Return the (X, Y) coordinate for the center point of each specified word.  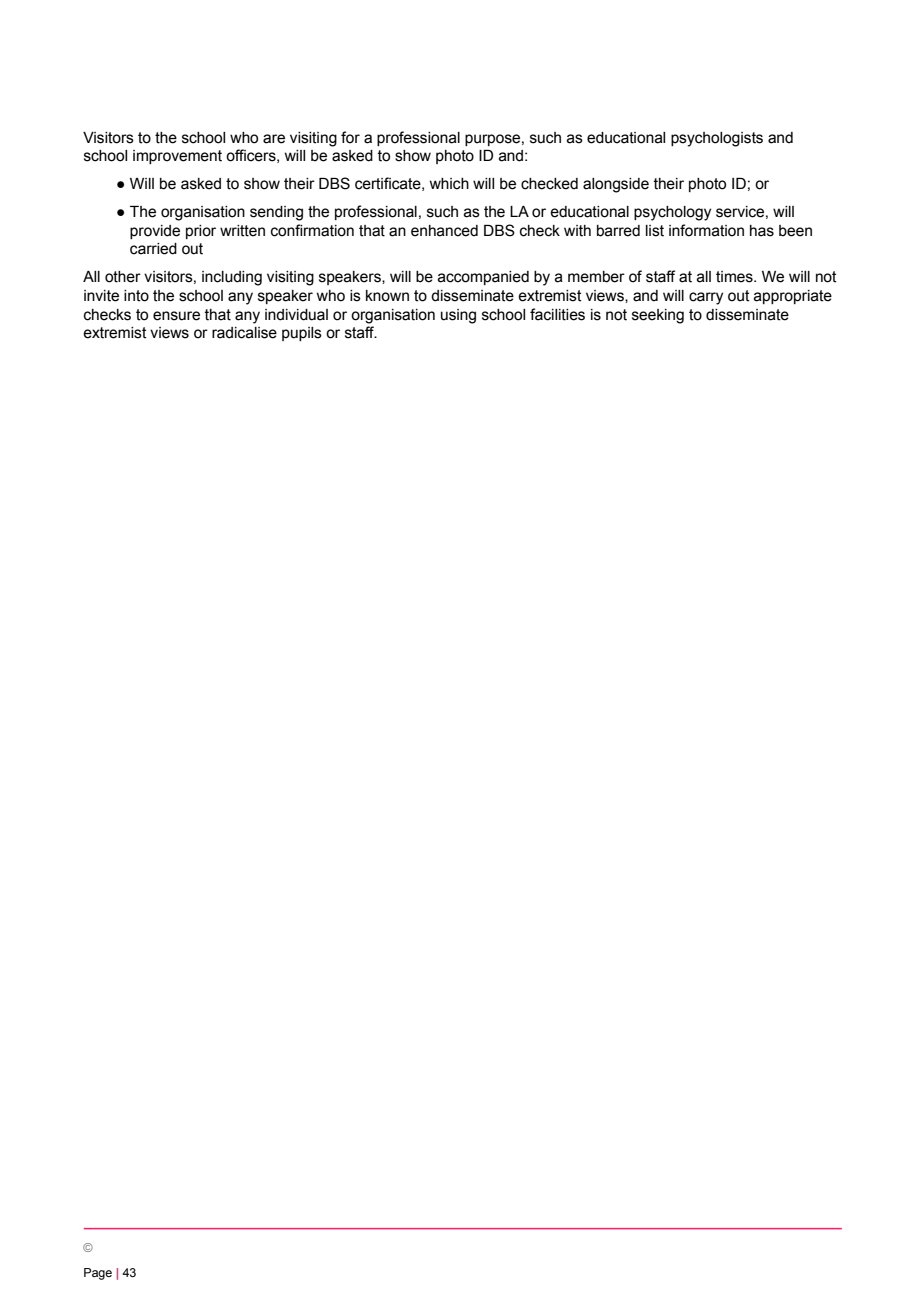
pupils (302, 334)
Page (98, 1274)
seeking (658, 316)
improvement (177, 157)
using (458, 316)
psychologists (717, 139)
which (449, 184)
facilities (557, 314)
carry (706, 298)
